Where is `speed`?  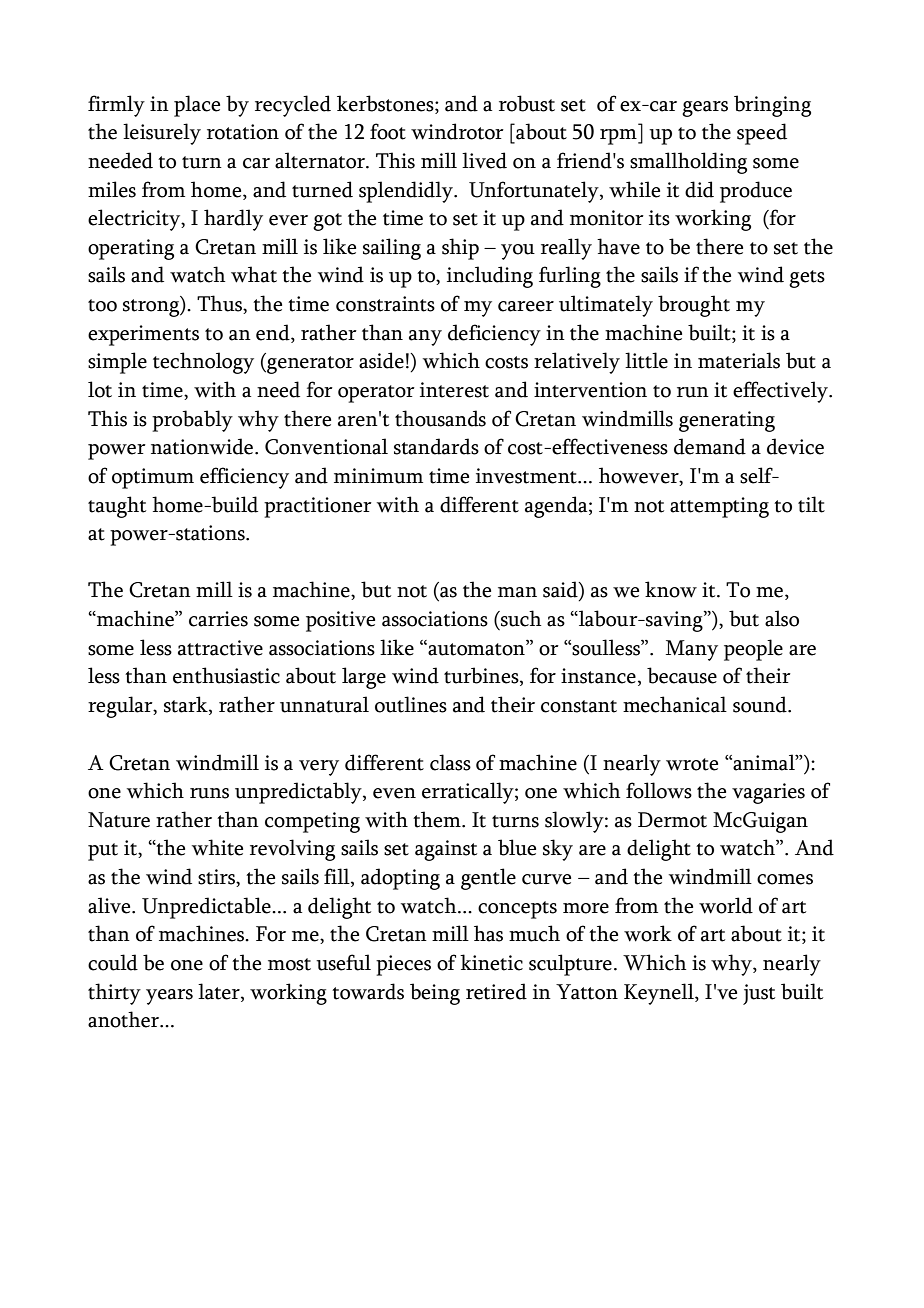 speed is located at coordinates (762, 134).
